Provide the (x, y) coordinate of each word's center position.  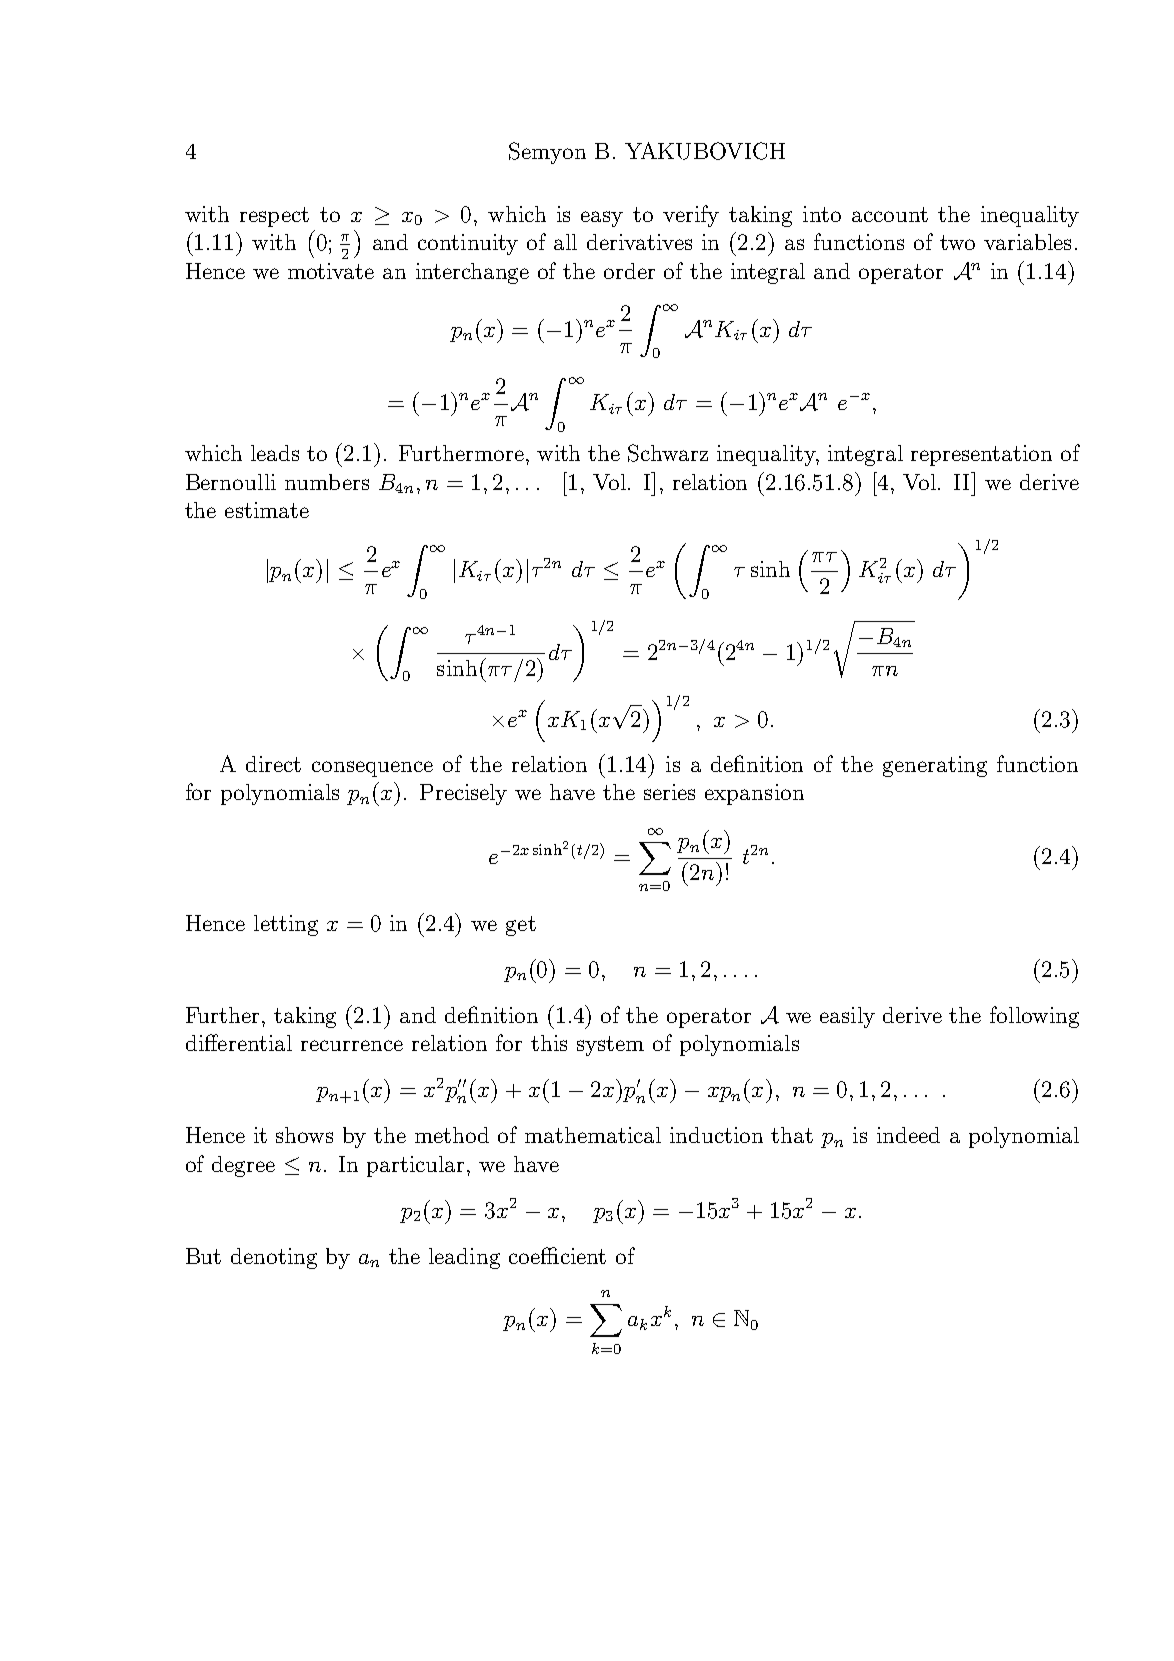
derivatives (639, 242)
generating (935, 766)
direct (273, 764)
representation (981, 455)
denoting (274, 1258)
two (957, 242)
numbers (327, 482)
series (669, 792)
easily (847, 1017)
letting (286, 925)
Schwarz (668, 453)
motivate (331, 271)
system (610, 1046)
